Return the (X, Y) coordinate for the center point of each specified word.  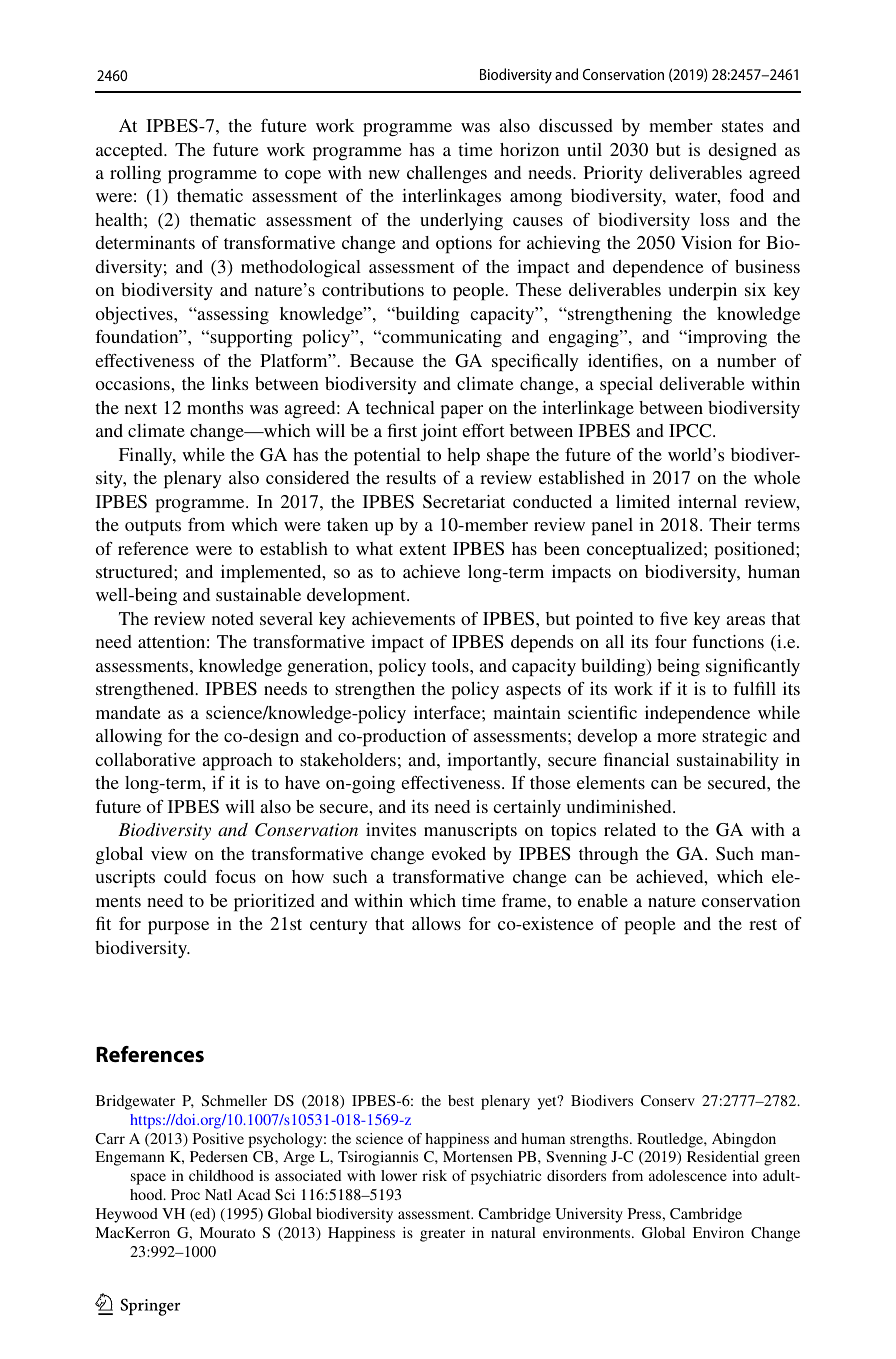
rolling (135, 174)
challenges (447, 174)
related (630, 829)
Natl (218, 1194)
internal (707, 501)
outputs (153, 528)
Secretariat (464, 502)
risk (434, 1175)
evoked (459, 853)
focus (235, 876)
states (742, 126)
